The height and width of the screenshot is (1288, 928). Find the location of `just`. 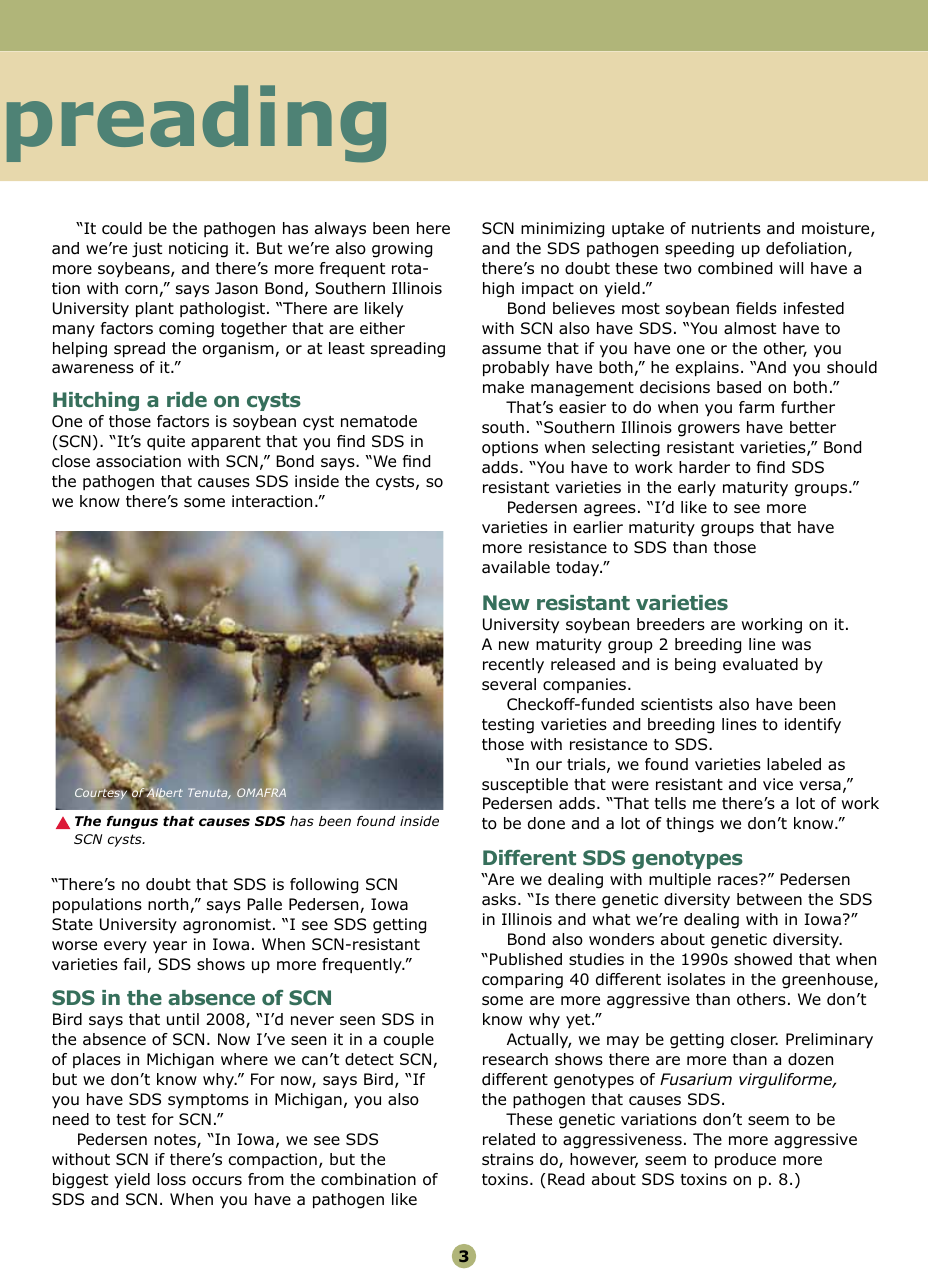

just is located at coordinates (147, 250).
